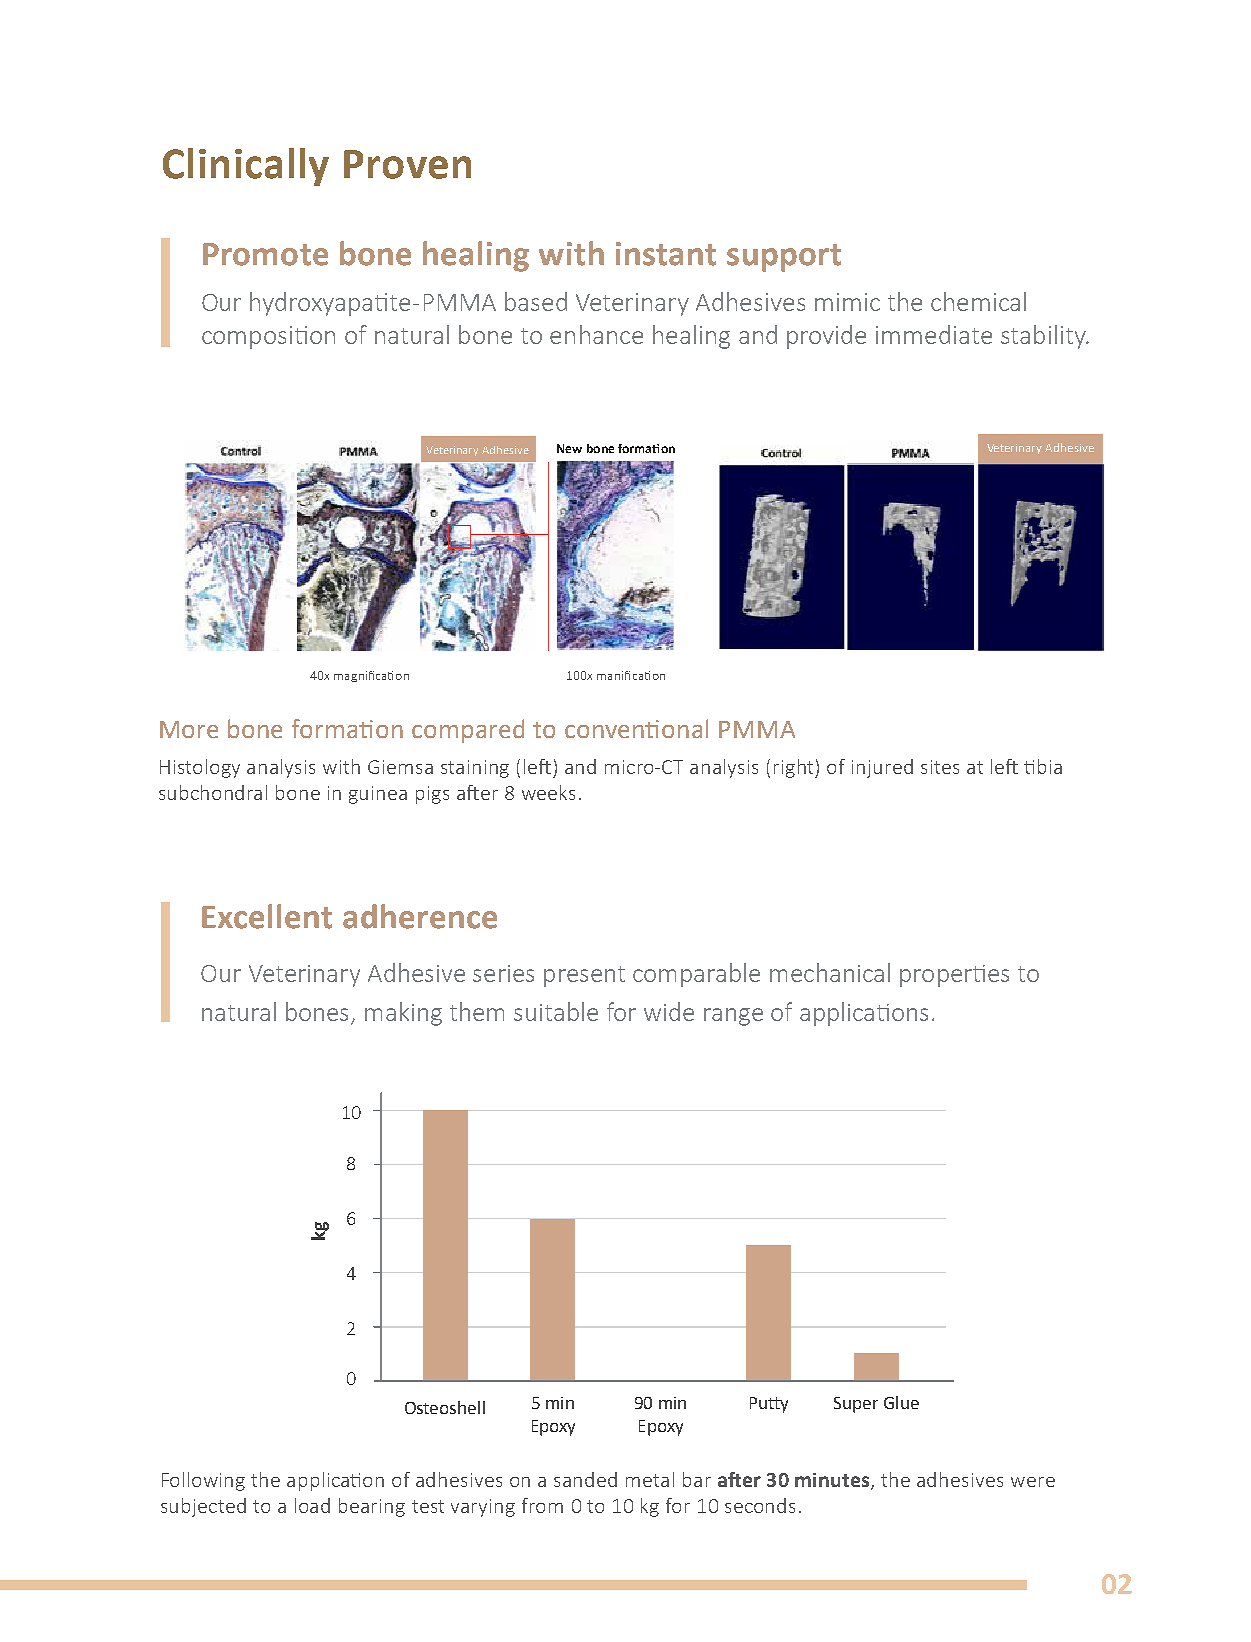 Image resolution: width=1251 pixels, height=1642 pixels. I want to click on load, so click(312, 1505).
